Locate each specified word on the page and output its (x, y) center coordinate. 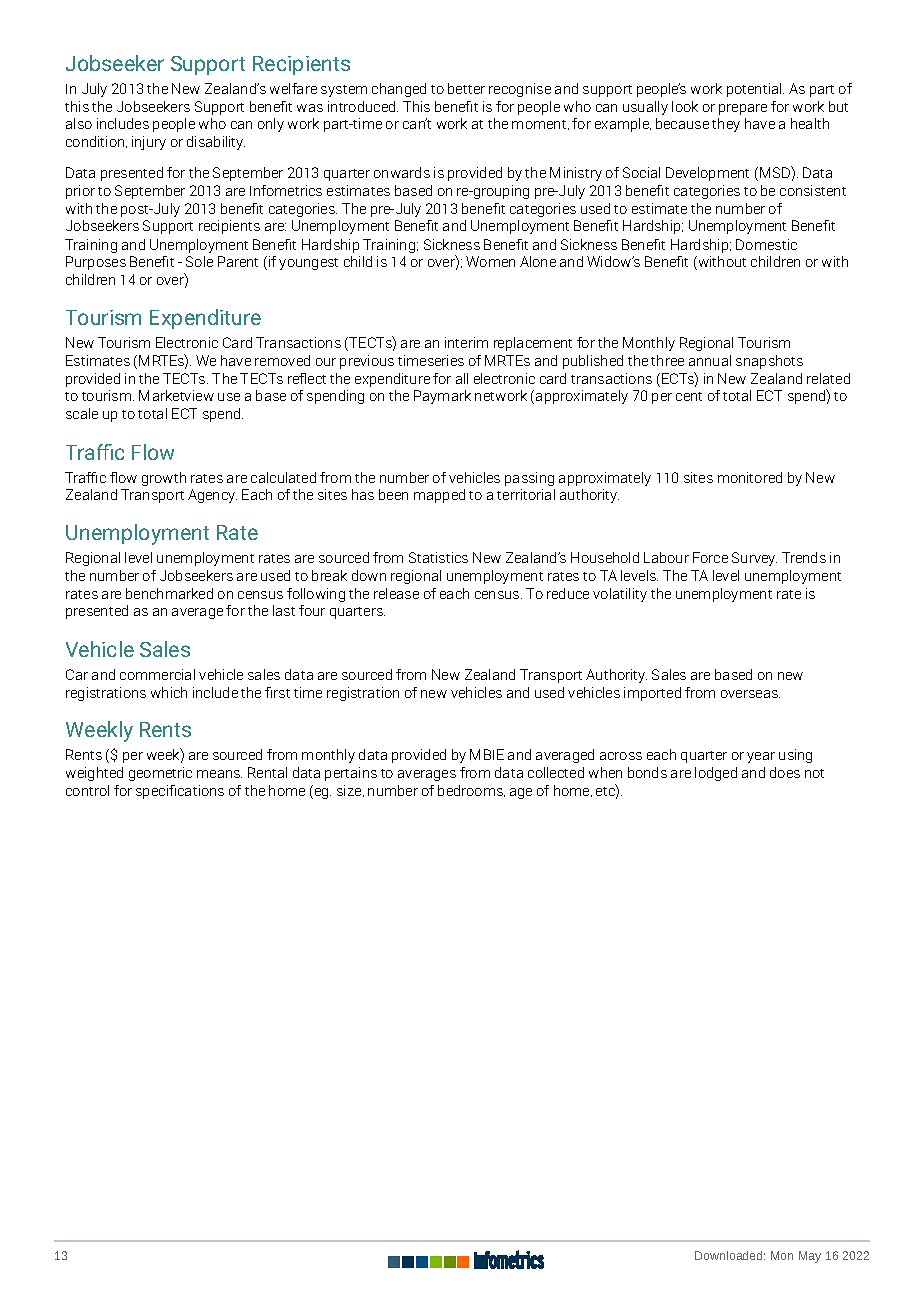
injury (149, 143)
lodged (716, 774)
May (810, 1257)
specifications (180, 792)
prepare (743, 109)
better (466, 88)
